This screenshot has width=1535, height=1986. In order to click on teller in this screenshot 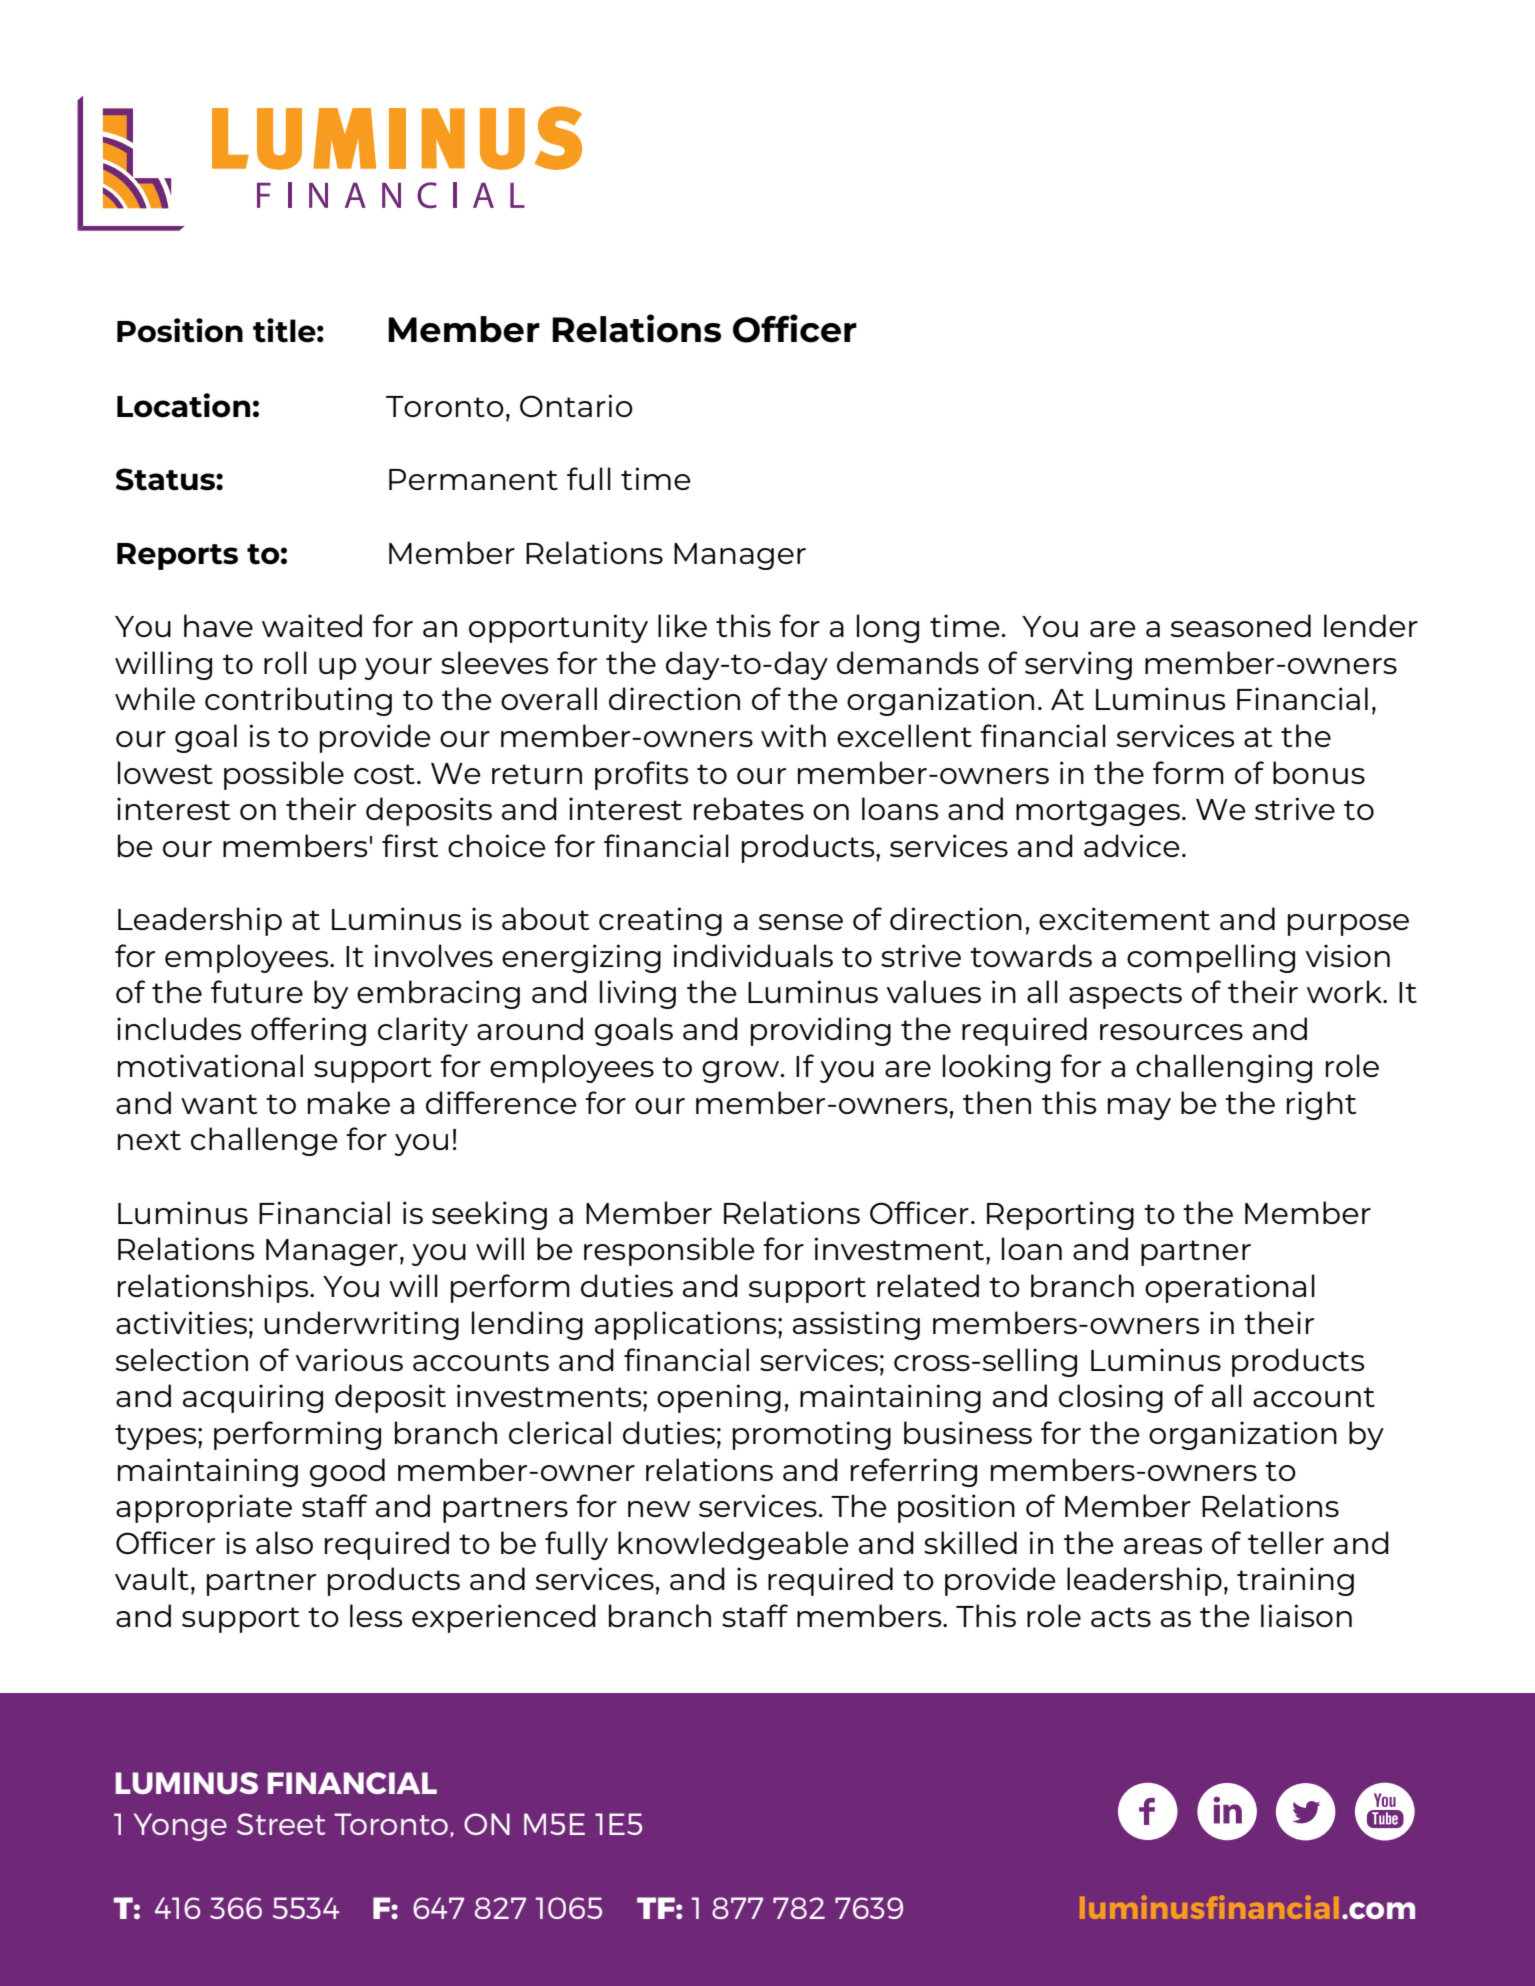, I will do `click(1286, 1542)`.
